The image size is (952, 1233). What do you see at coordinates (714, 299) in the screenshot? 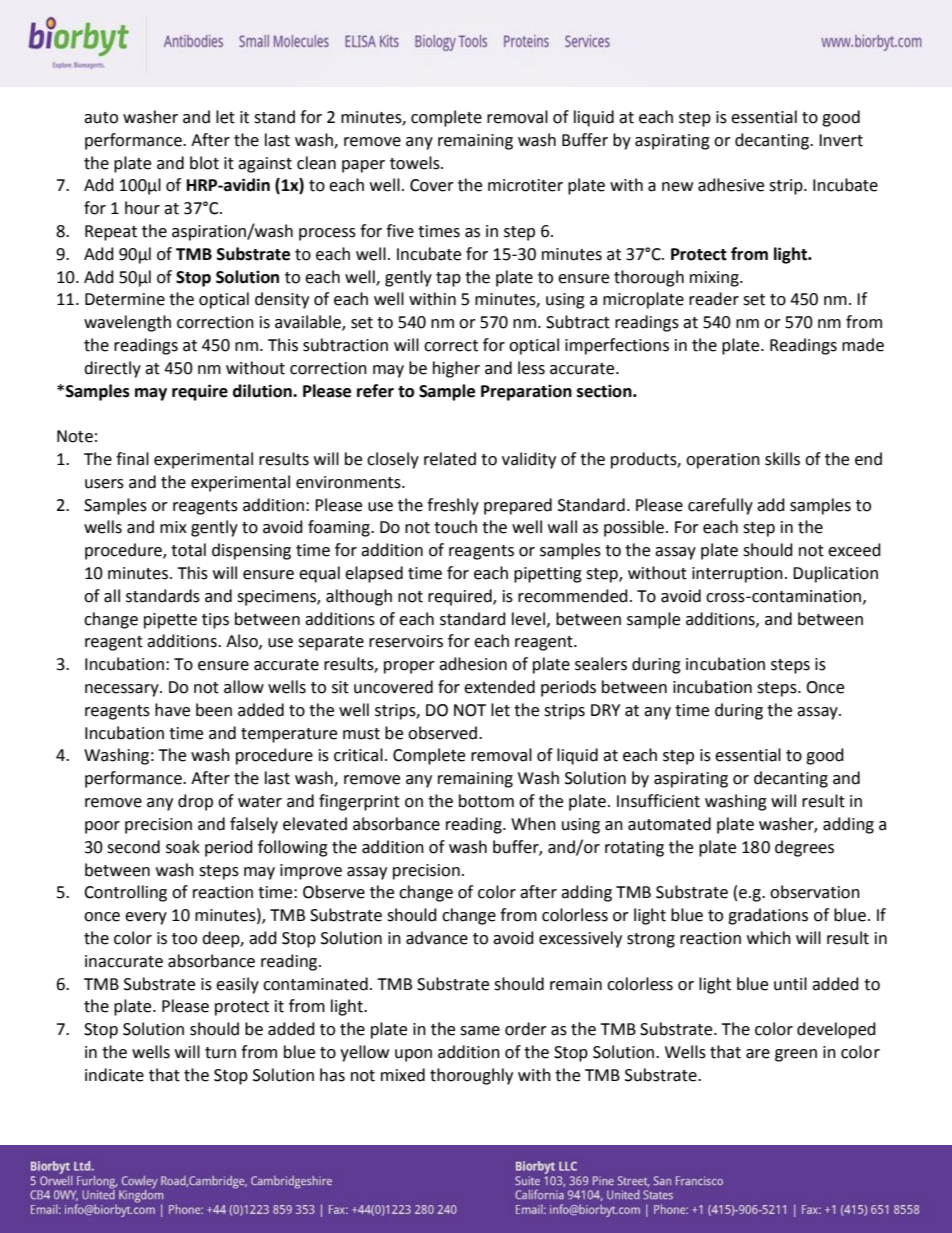
I see `reader` at bounding box center [714, 299].
